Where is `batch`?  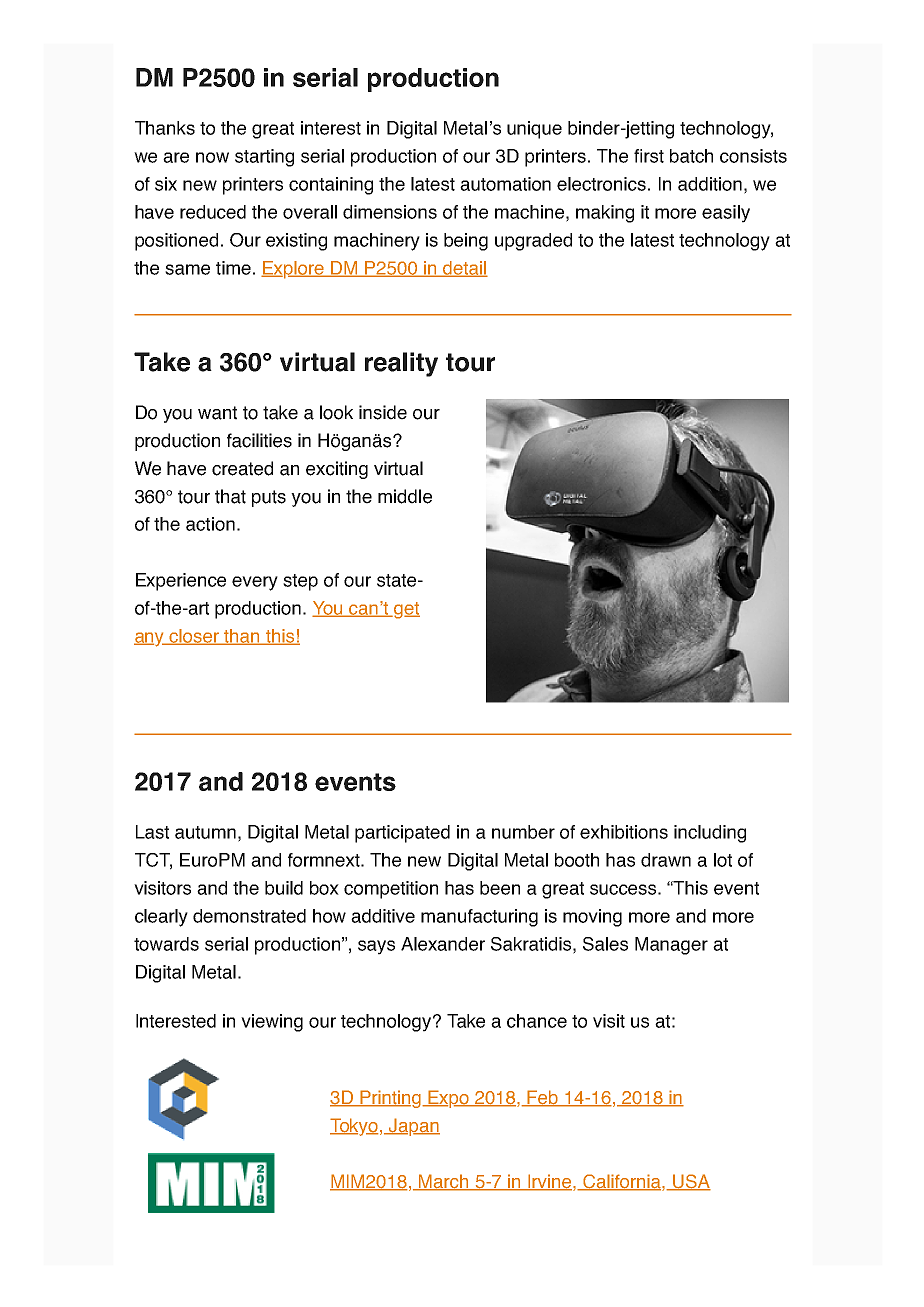
batch is located at coordinates (691, 156).
